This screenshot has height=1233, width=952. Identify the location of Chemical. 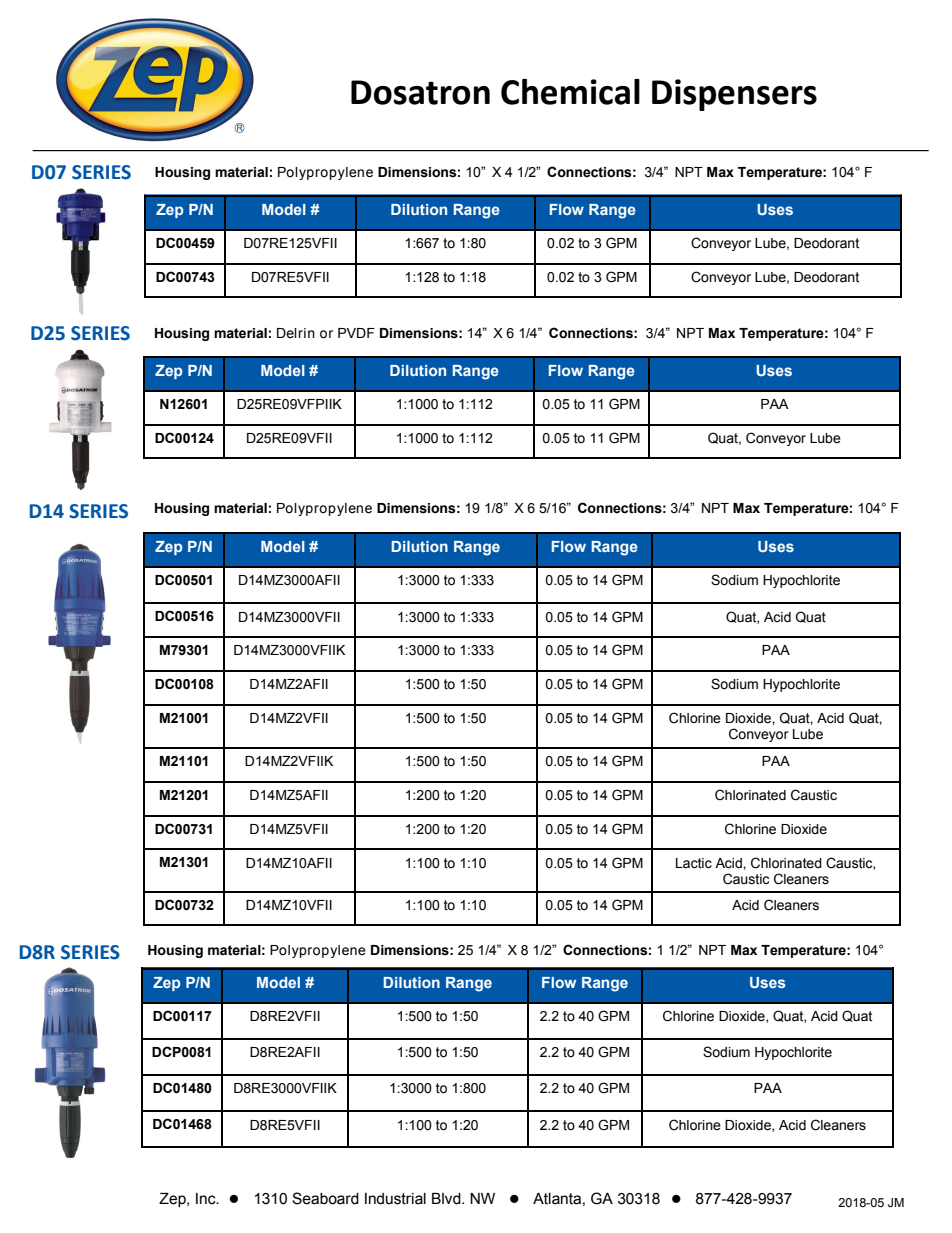
(570, 92).
